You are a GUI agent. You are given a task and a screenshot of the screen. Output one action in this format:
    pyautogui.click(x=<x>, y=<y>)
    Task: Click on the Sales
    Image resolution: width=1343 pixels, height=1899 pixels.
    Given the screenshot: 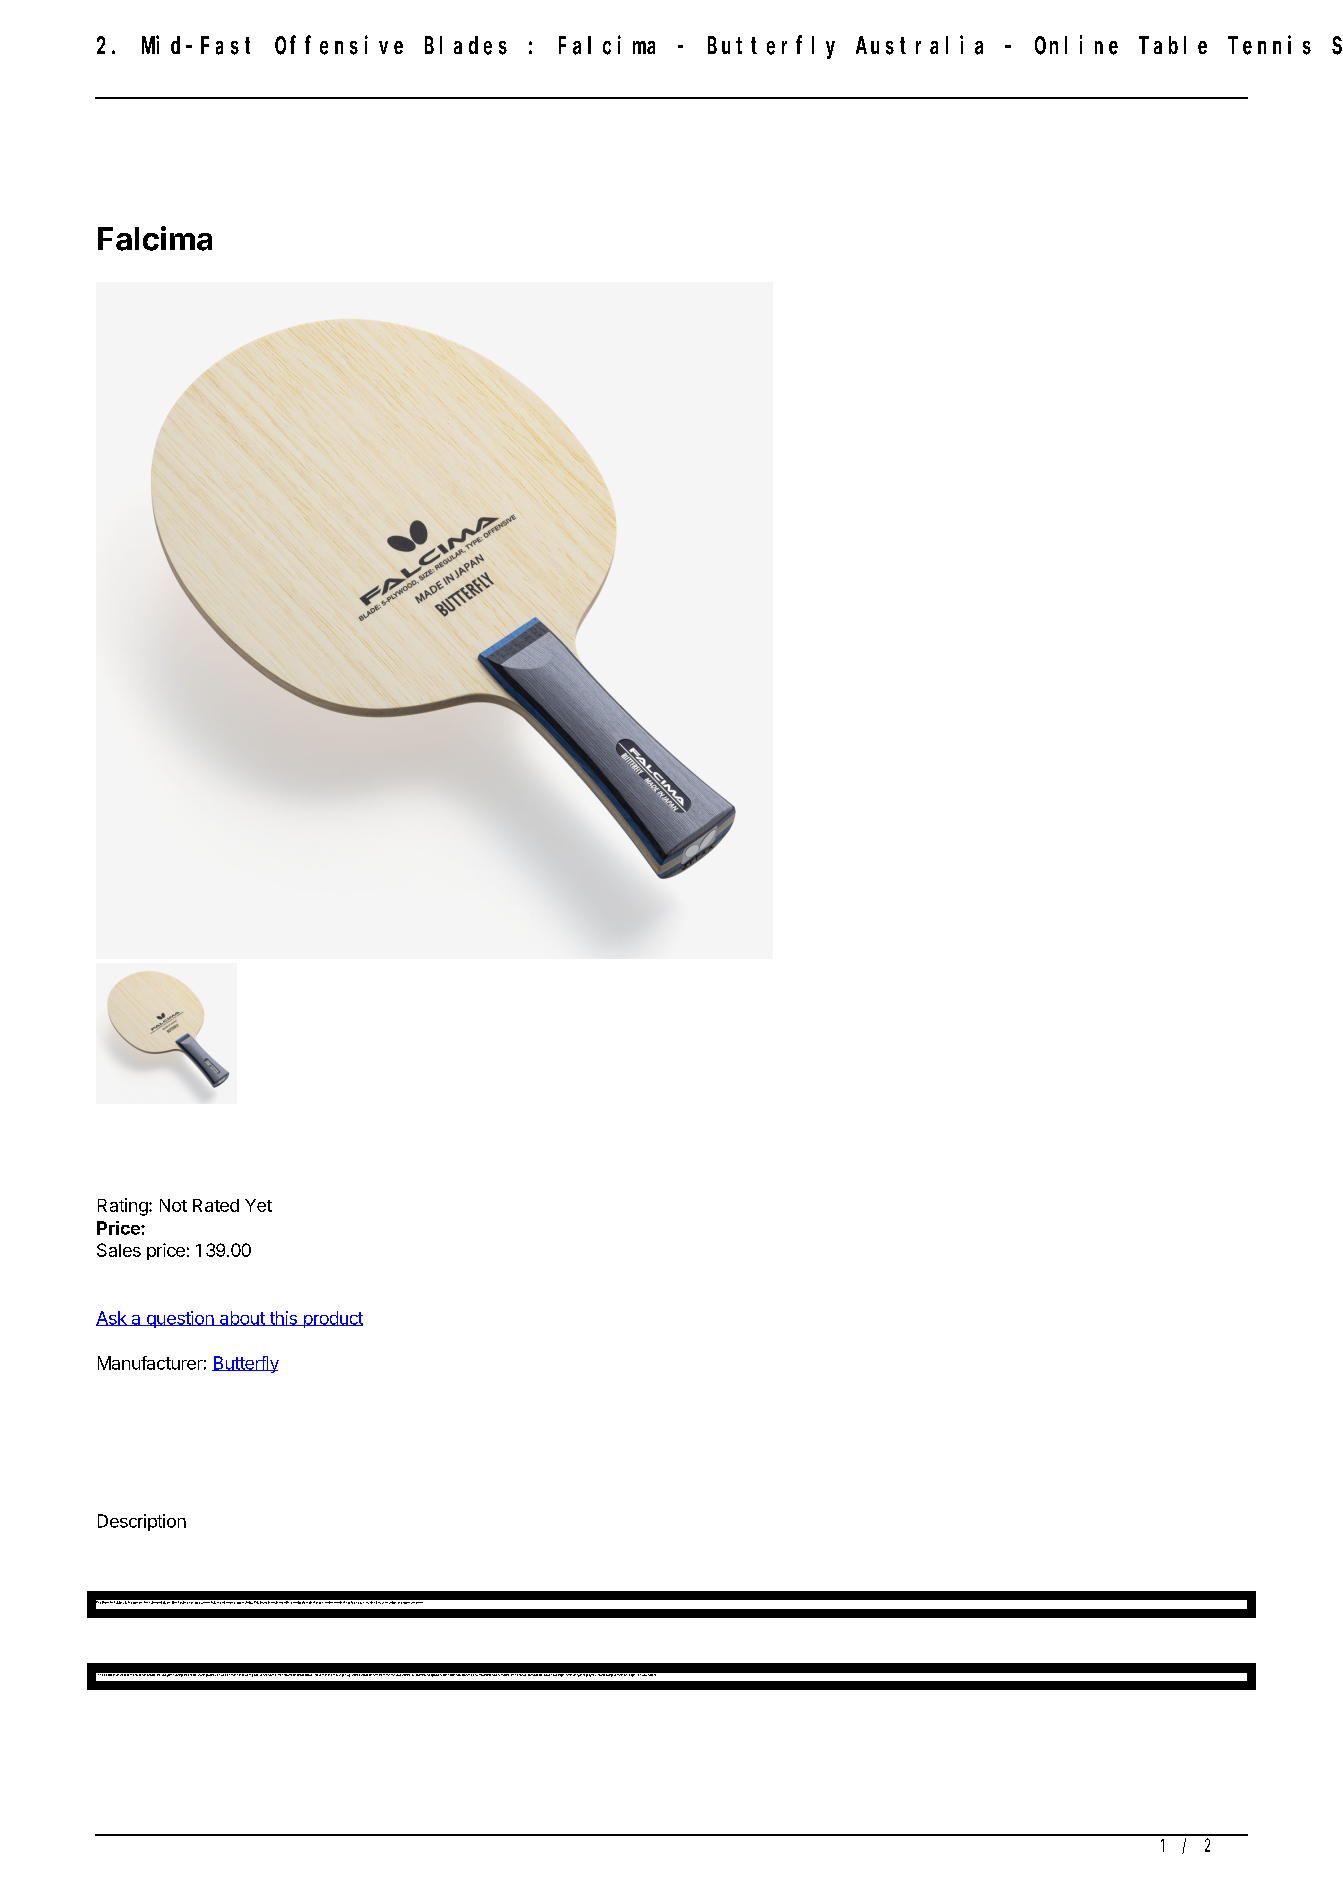 What is the action you would take?
    pyautogui.click(x=119, y=1250)
